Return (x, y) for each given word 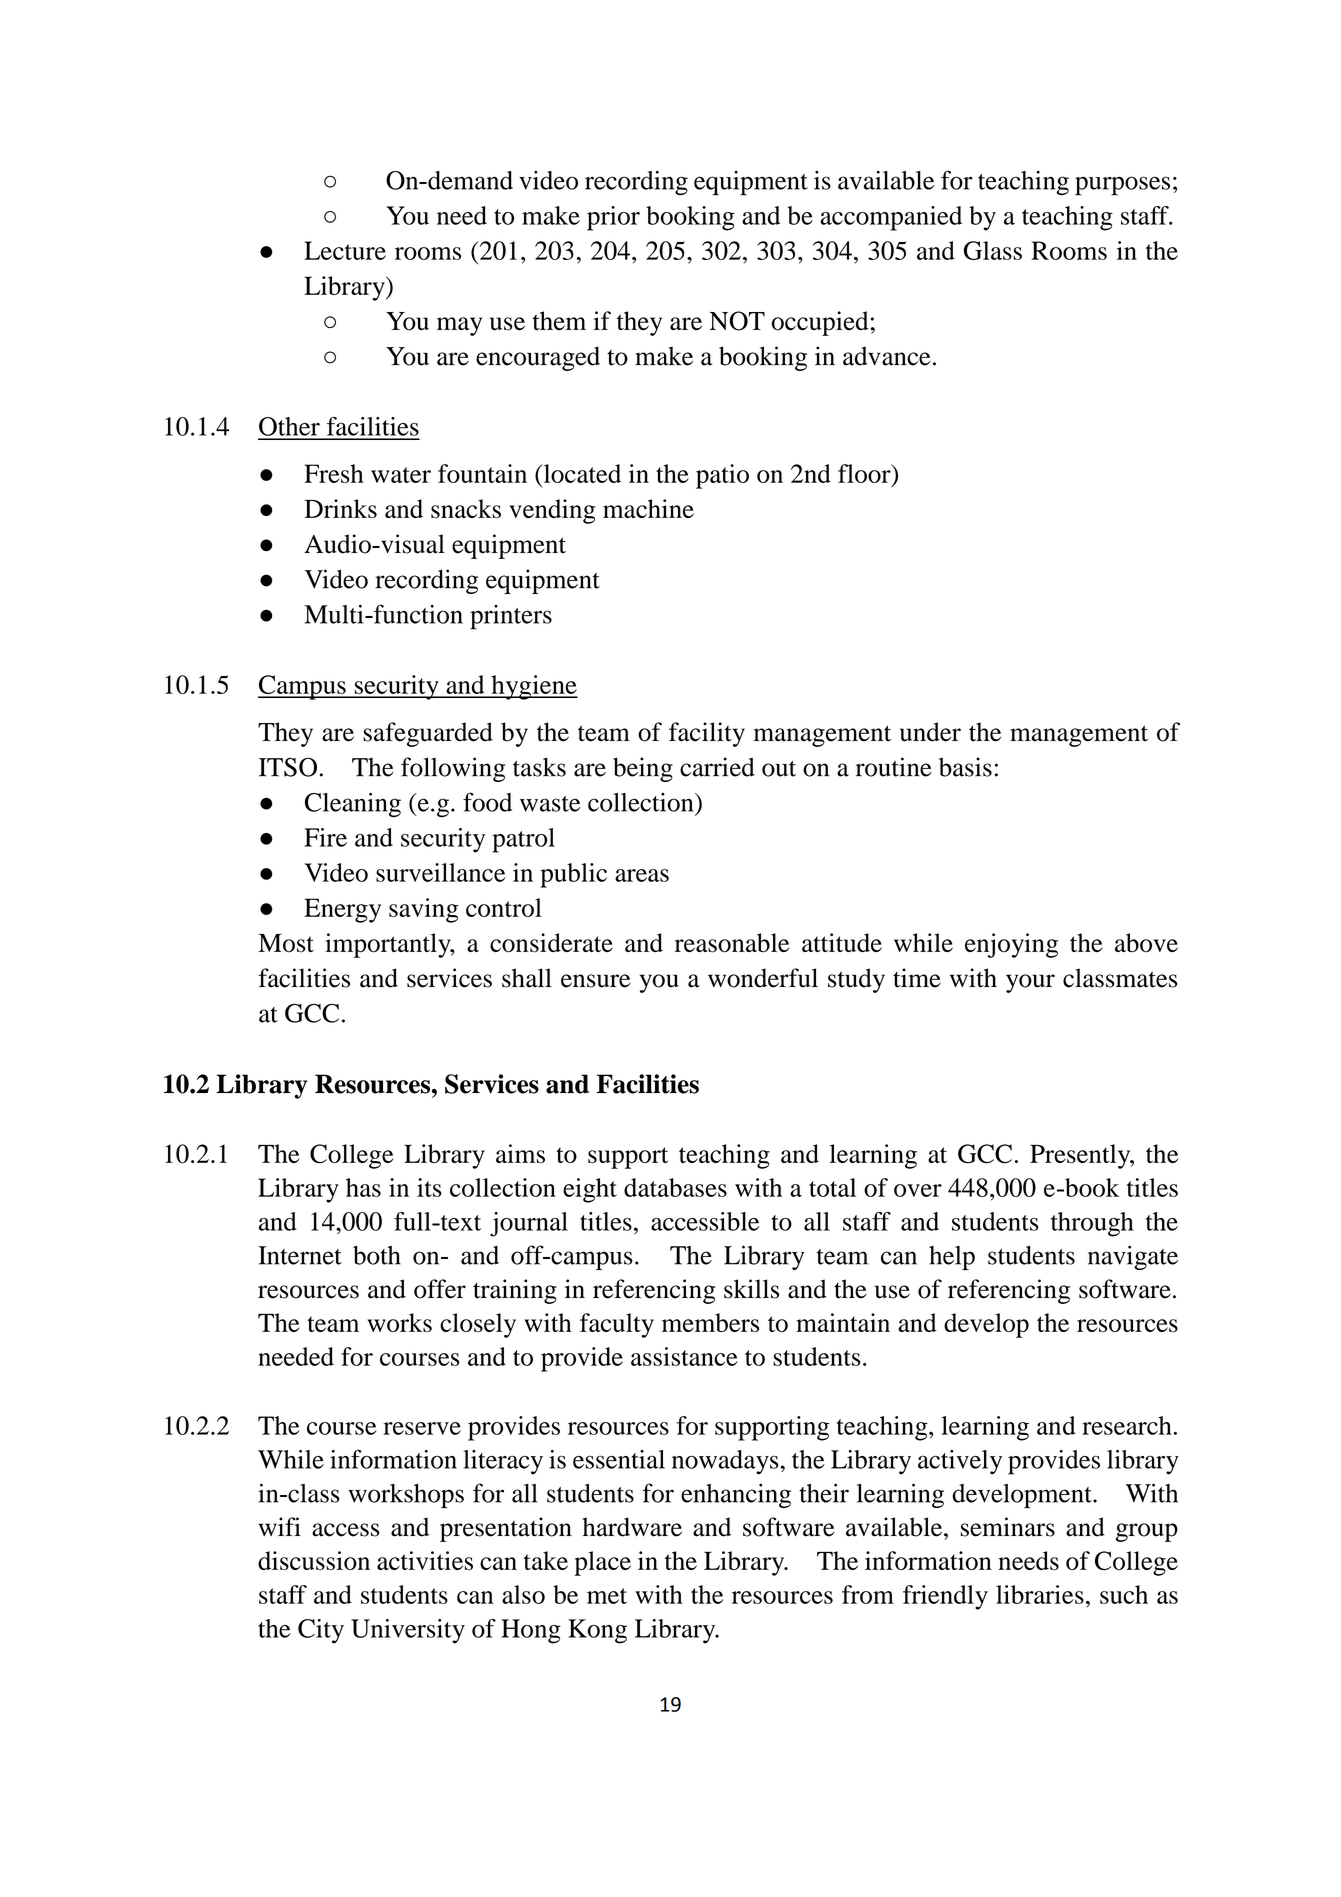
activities (425, 1560)
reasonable (732, 943)
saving (423, 910)
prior (613, 218)
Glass (993, 250)
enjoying (1011, 945)
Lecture (345, 250)
